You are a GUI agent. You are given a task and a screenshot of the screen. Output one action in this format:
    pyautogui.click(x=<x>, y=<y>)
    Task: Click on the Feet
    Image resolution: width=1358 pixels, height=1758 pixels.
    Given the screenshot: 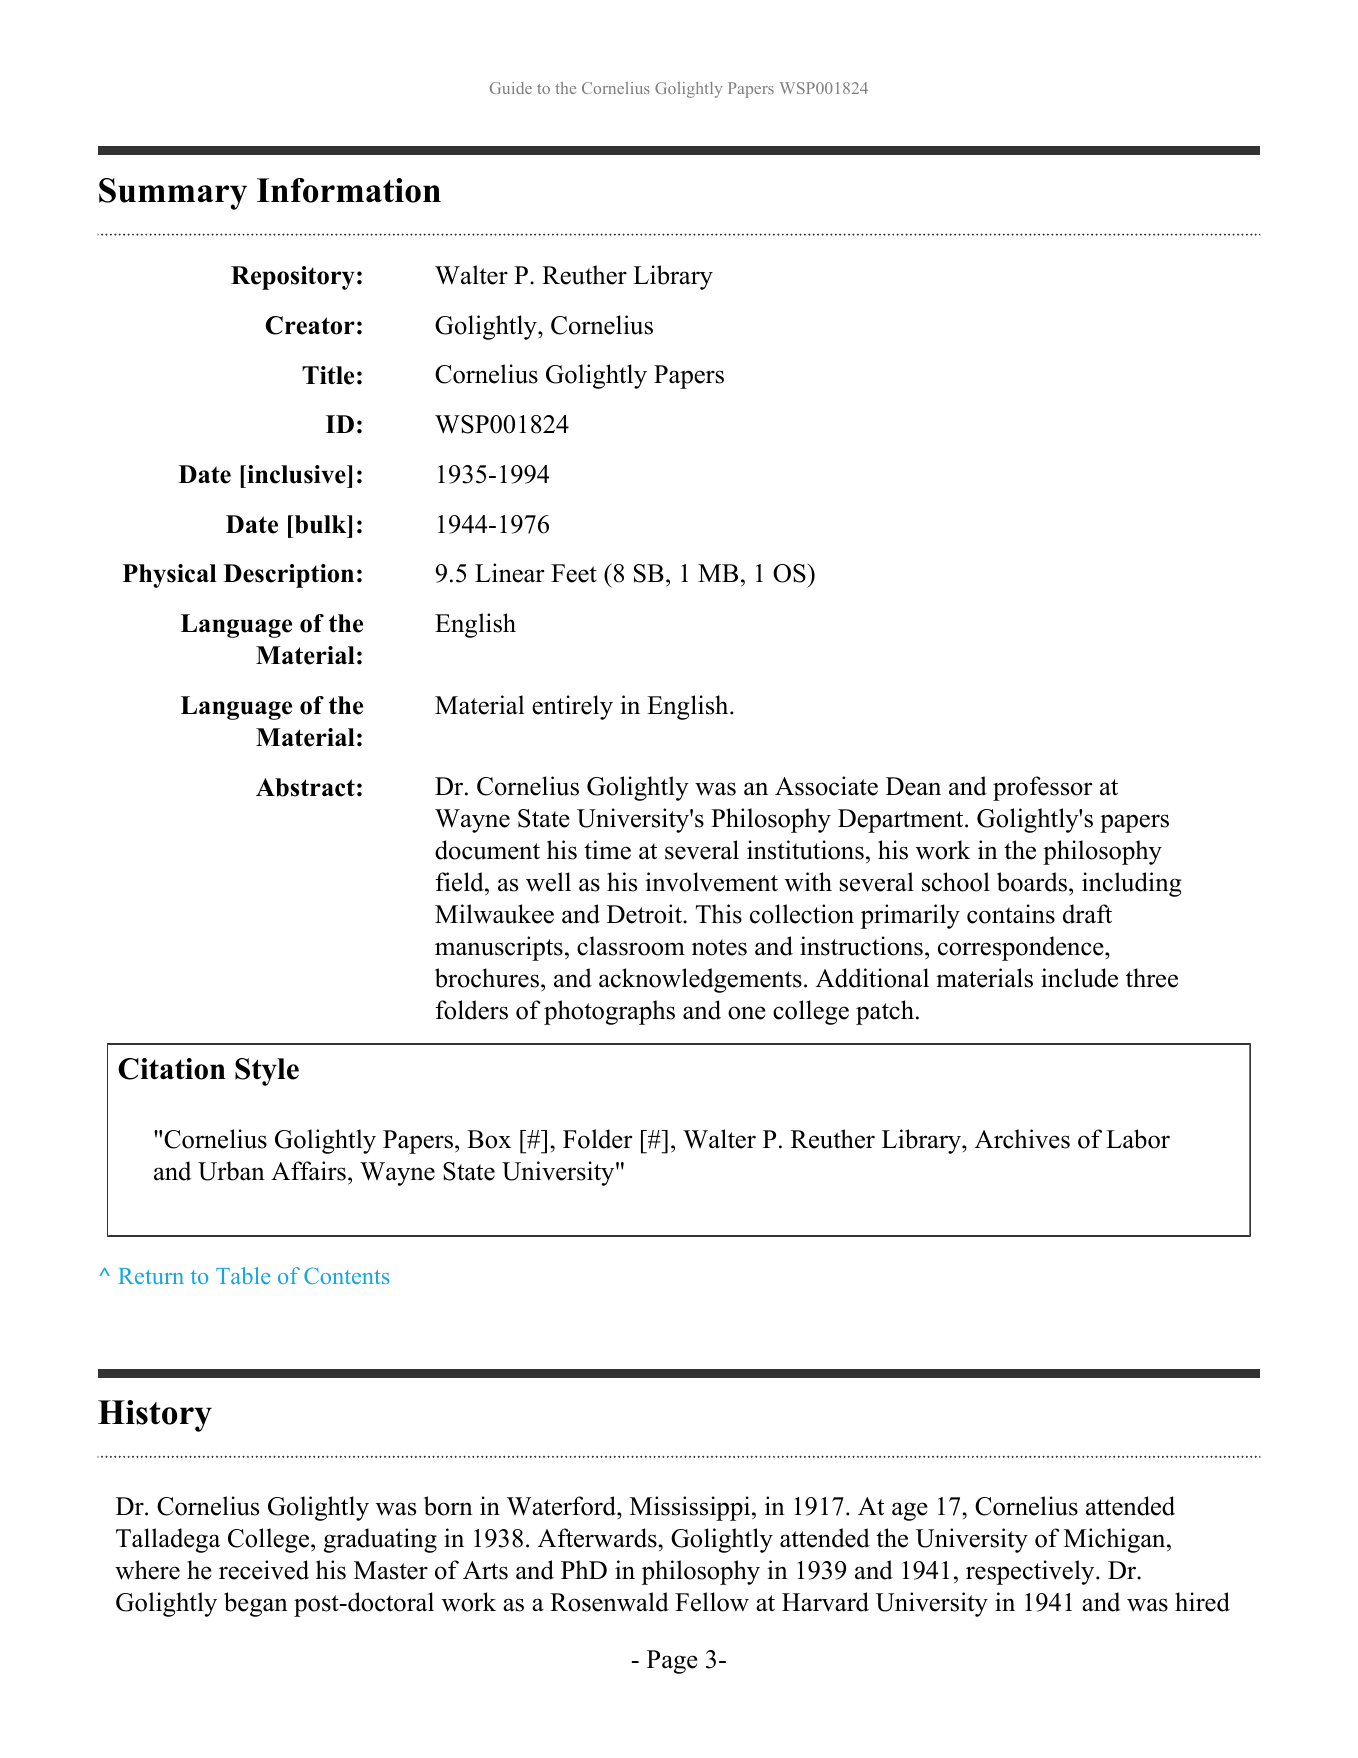 What is the action you would take?
    pyautogui.click(x=574, y=573)
